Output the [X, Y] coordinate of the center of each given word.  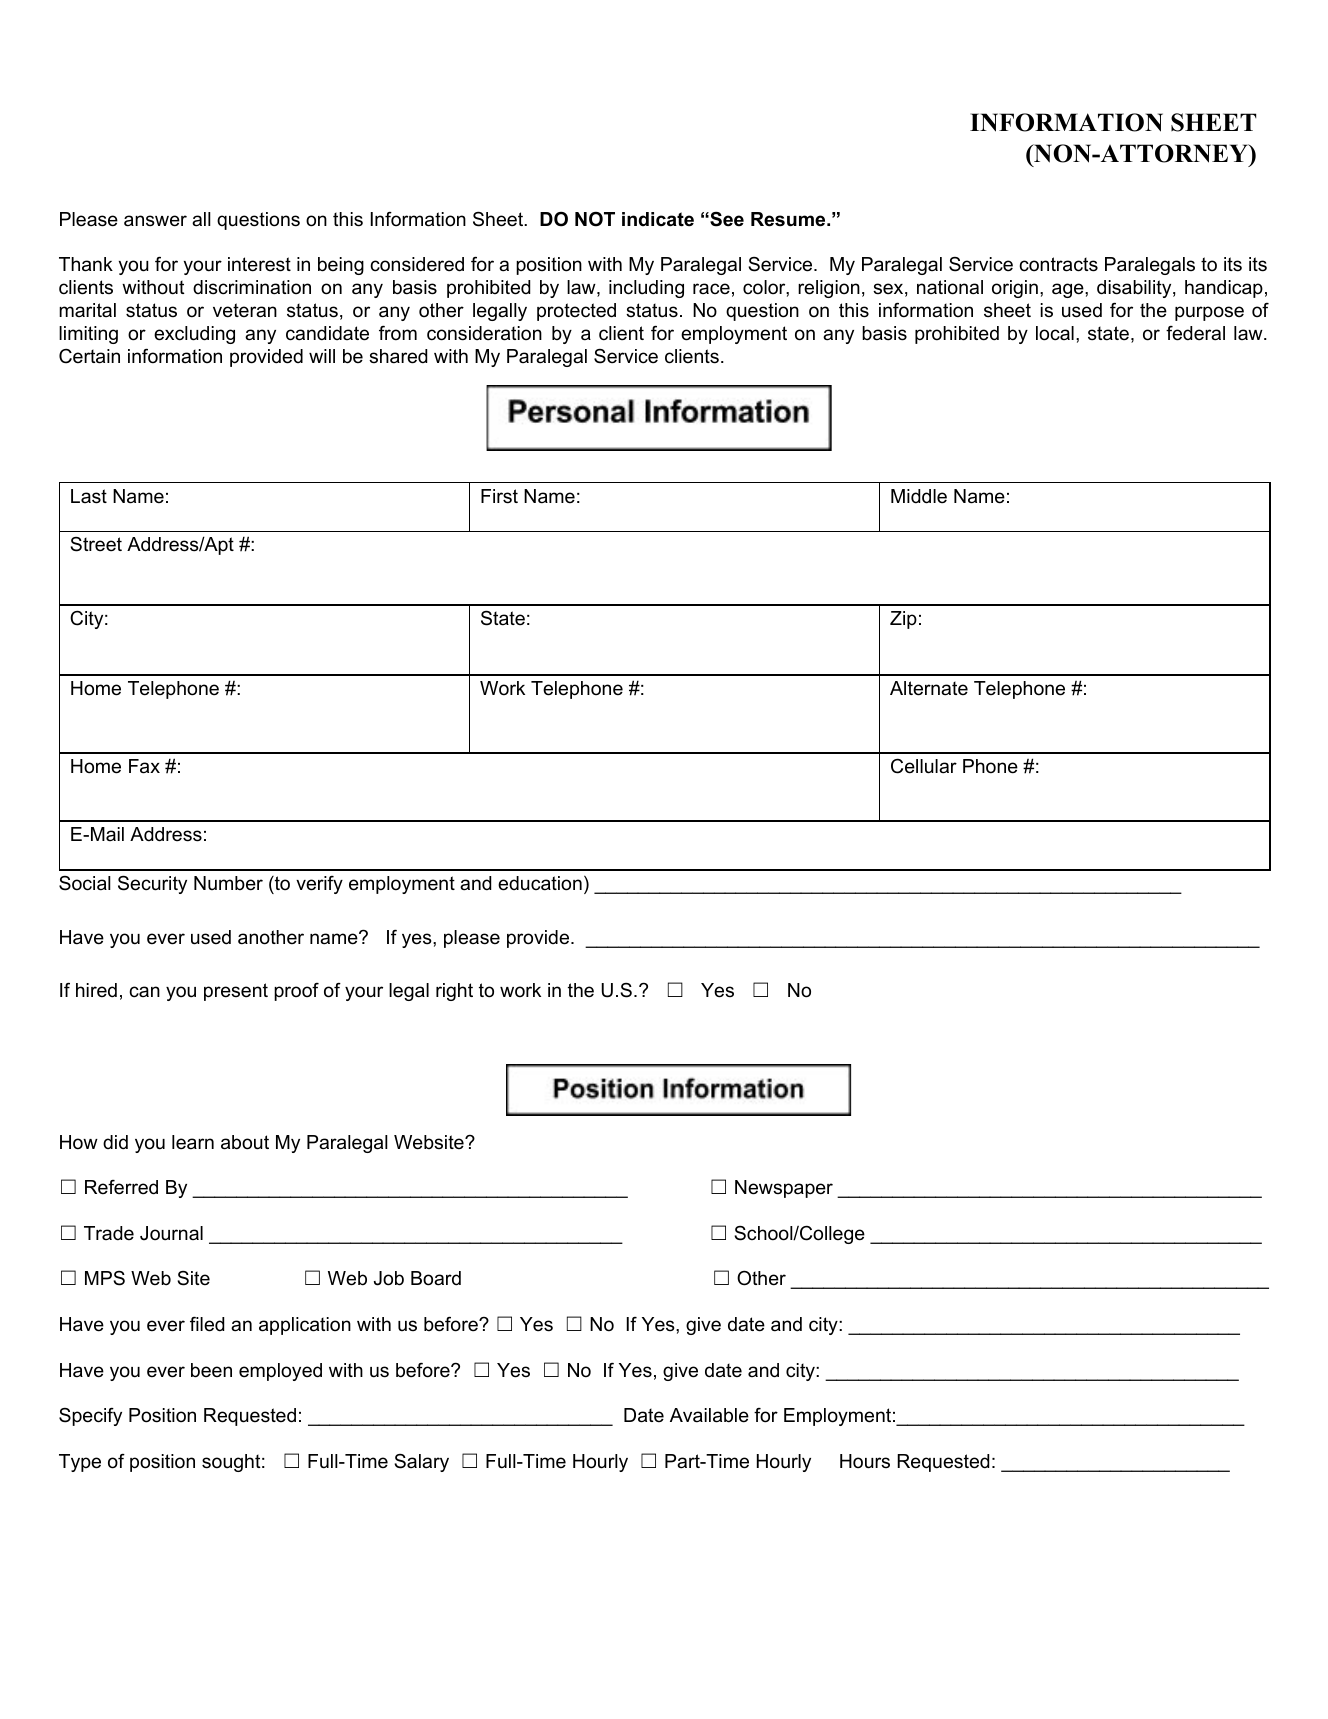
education [540, 883]
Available [709, 1415]
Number [228, 883]
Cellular [924, 766]
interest [259, 264]
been [211, 1370]
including [646, 289]
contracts [1058, 264]
